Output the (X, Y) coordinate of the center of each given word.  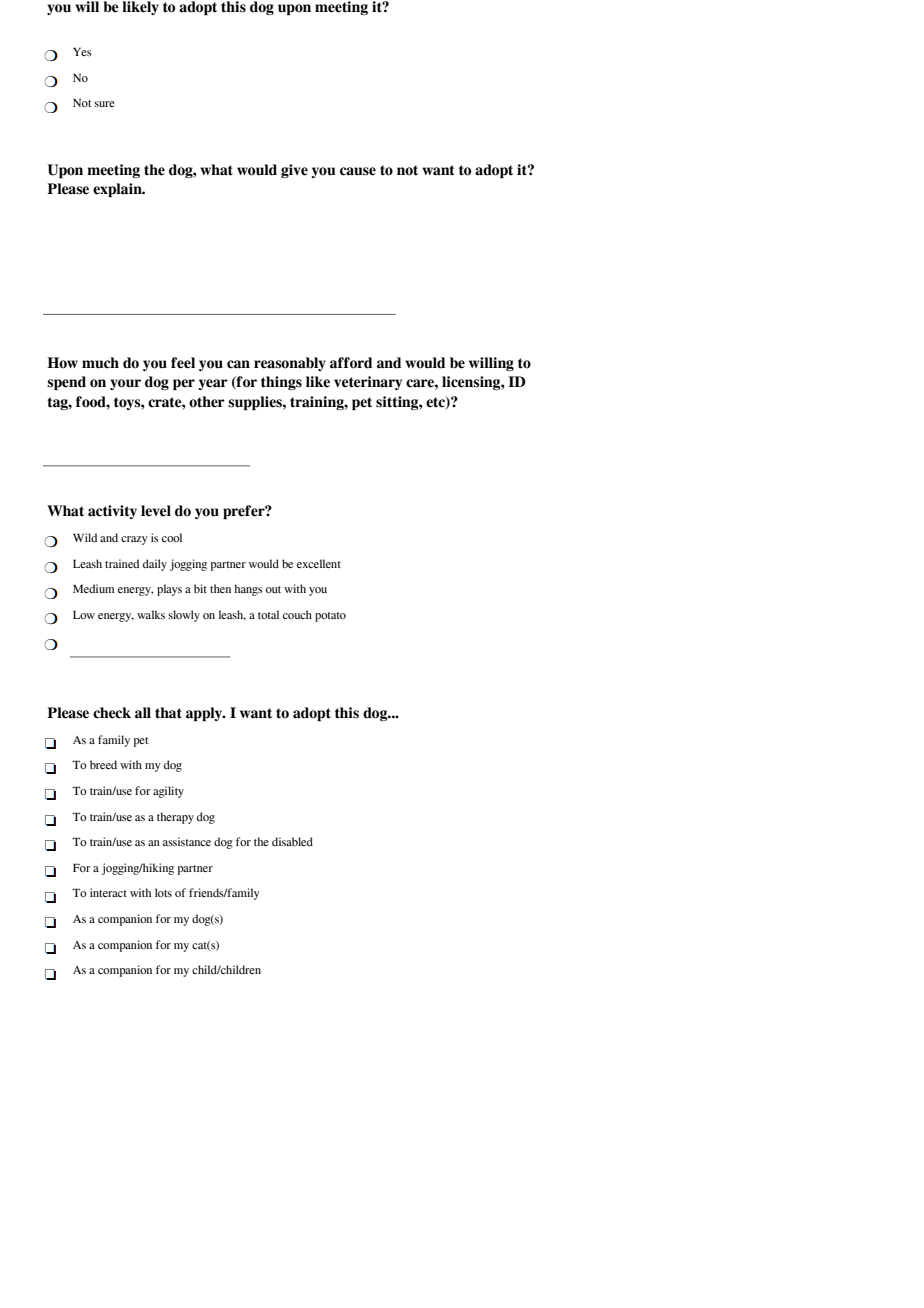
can (238, 364)
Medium (93, 588)
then (220, 588)
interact (108, 892)
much (100, 363)
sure (104, 104)
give (294, 171)
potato (330, 617)
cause (358, 171)
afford (351, 363)
